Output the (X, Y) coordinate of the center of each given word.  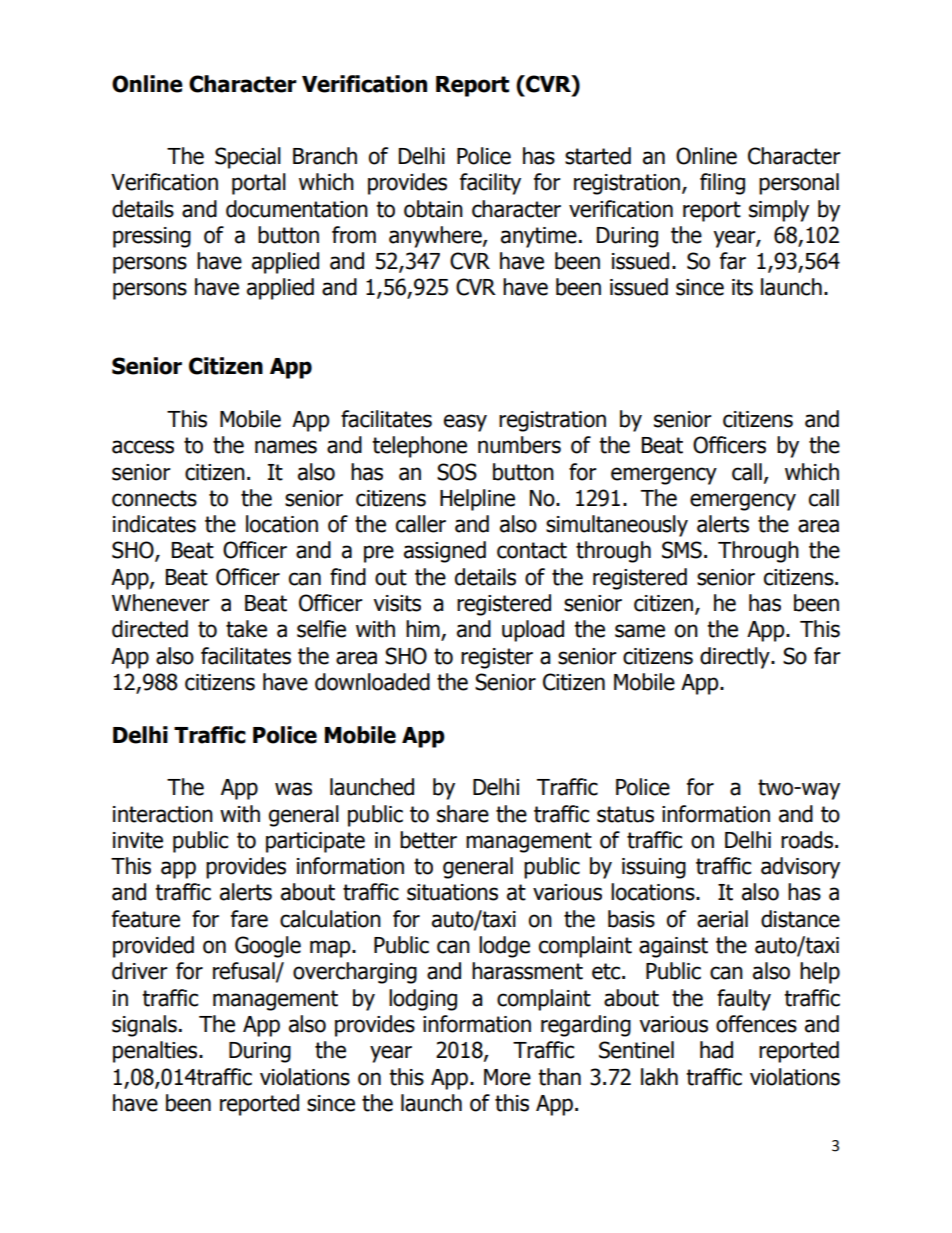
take (246, 629)
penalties (156, 1052)
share (463, 814)
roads (808, 840)
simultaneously (617, 526)
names (286, 447)
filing (722, 184)
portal (259, 184)
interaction (163, 814)
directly (736, 658)
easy (465, 423)
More (507, 1077)
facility (490, 184)
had (716, 1050)
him (424, 630)
